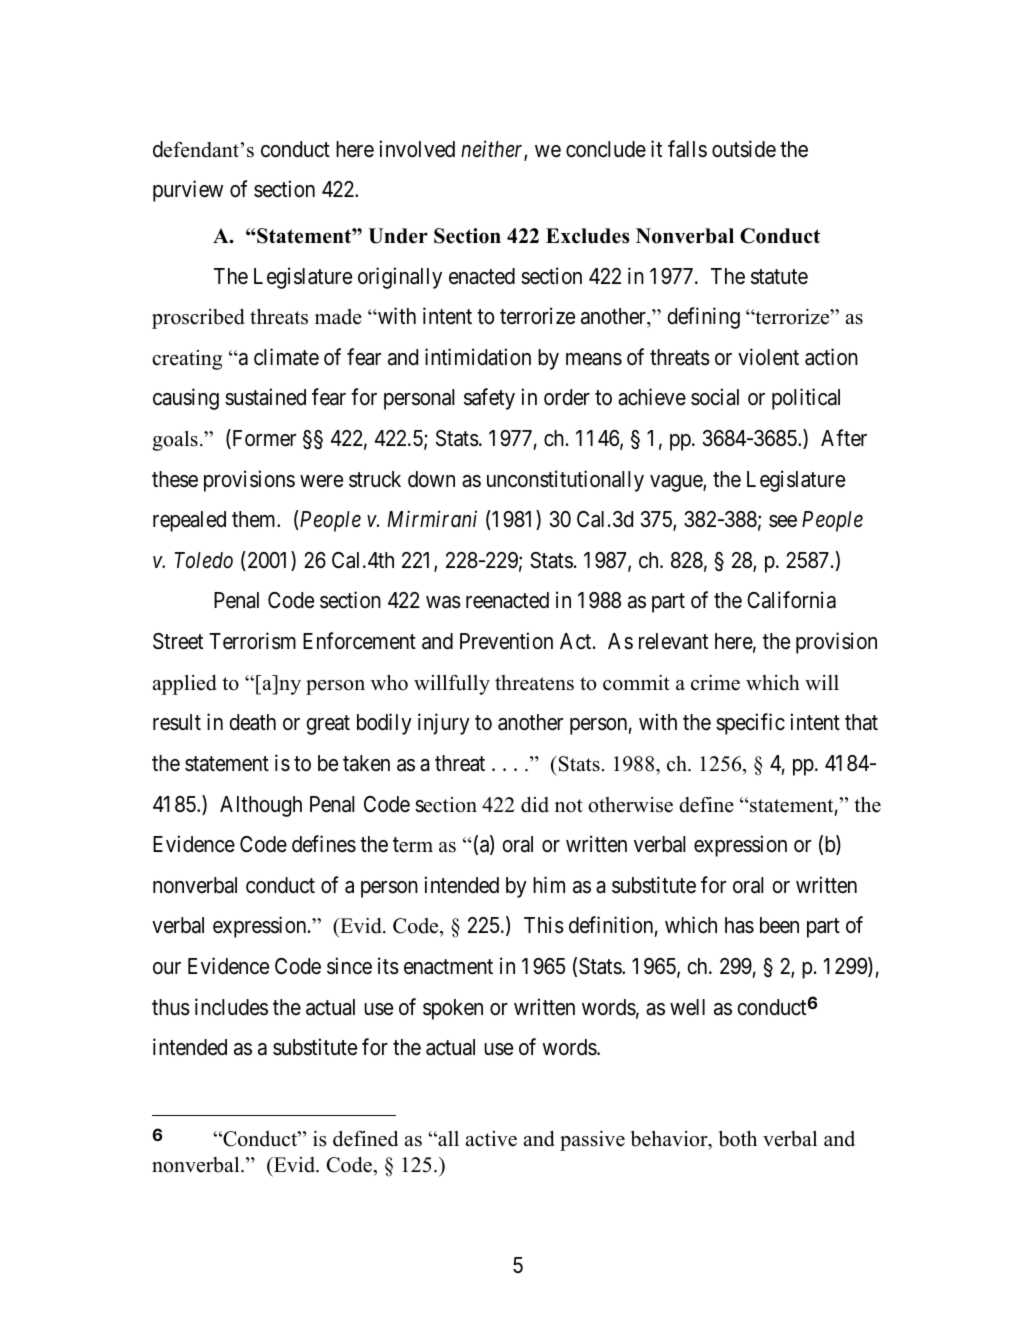 This document has width=1035, height=1340. I want to click on both, so click(738, 1139).
